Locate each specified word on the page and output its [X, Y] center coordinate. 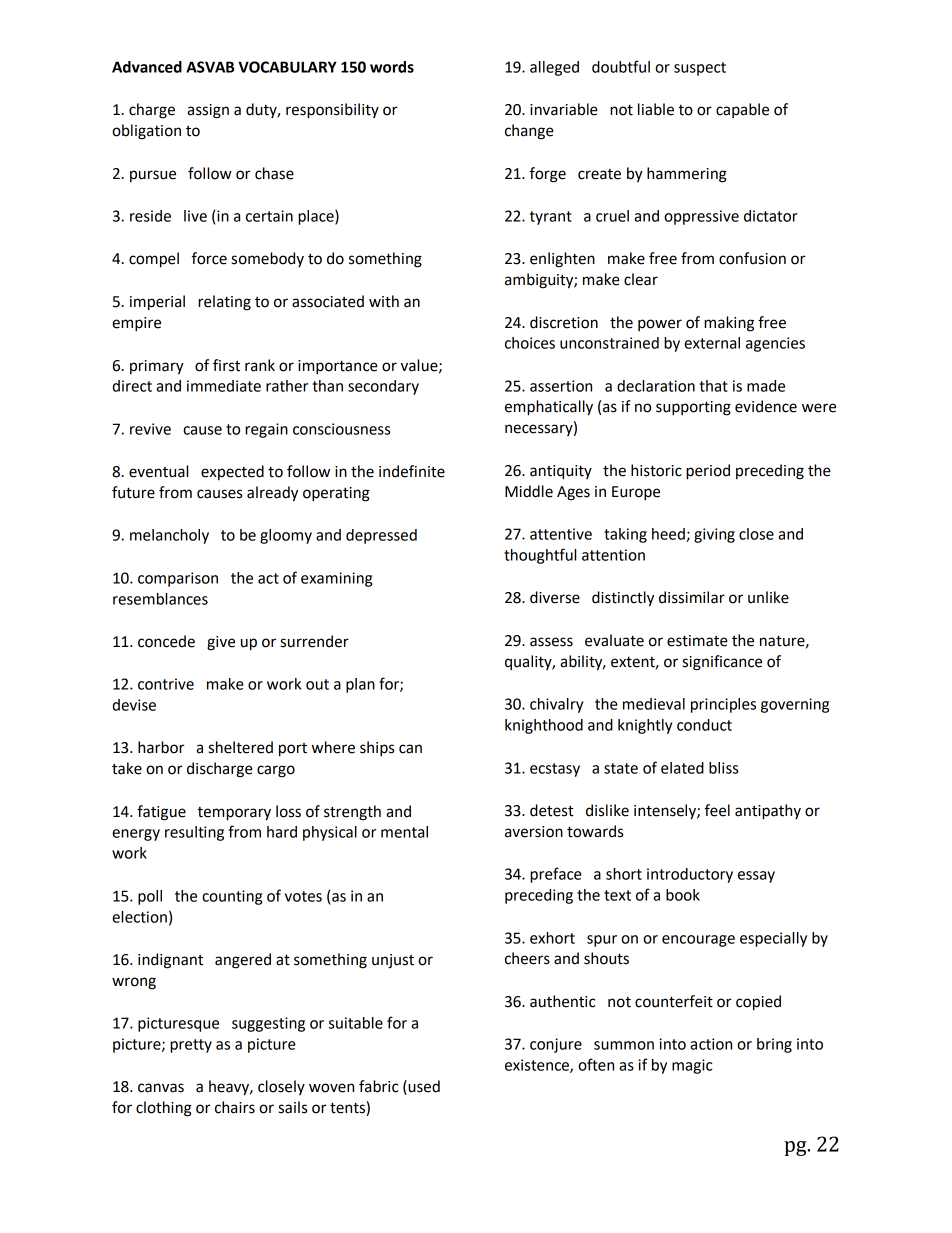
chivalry [556, 705]
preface [556, 875]
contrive [166, 684]
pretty [191, 1046]
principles [723, 705]
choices [530, 343]
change [529, 132]
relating [224, 303]
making [729, 324]
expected [232, 472]
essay [756, 877]
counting [232, 897]
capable [742, 110]
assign [208, 111]
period [708, 472]
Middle [529, 491]
